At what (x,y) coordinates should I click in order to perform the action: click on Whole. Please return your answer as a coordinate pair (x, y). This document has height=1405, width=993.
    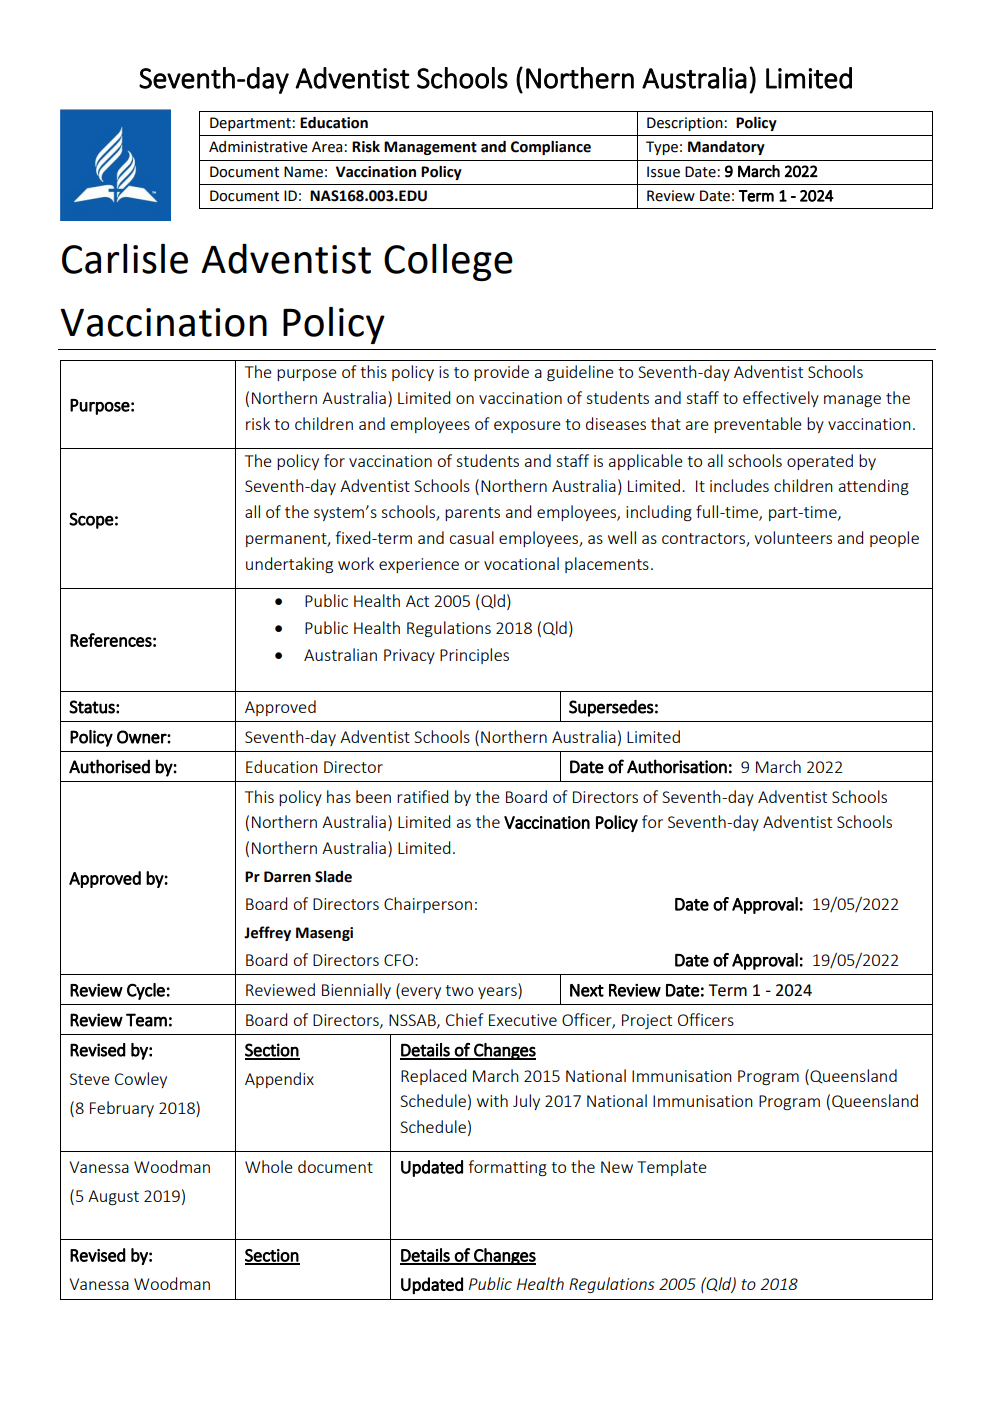
    Looking at the image, I should click on (269, 1166).
